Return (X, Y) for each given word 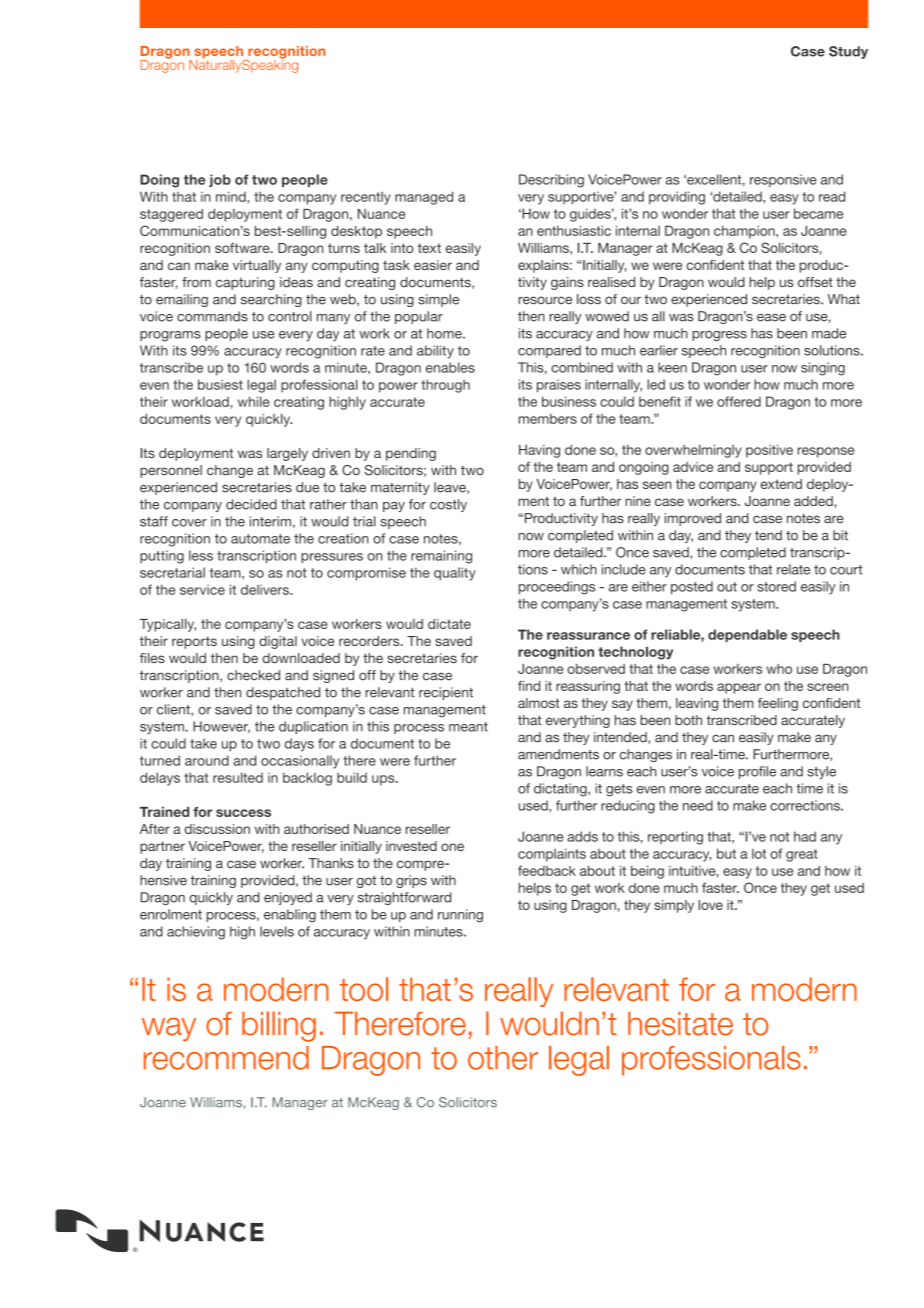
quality (455, 574)
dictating (561, 790)
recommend (226, 1058)
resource (545, 300)
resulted (238, 777)
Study (848, 52)
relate (793, 569)
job (220, 180)
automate (260, 539)
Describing (551, 181)
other (503, 1058)
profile (757, 772)
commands (212, 316)
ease (771, 318)
